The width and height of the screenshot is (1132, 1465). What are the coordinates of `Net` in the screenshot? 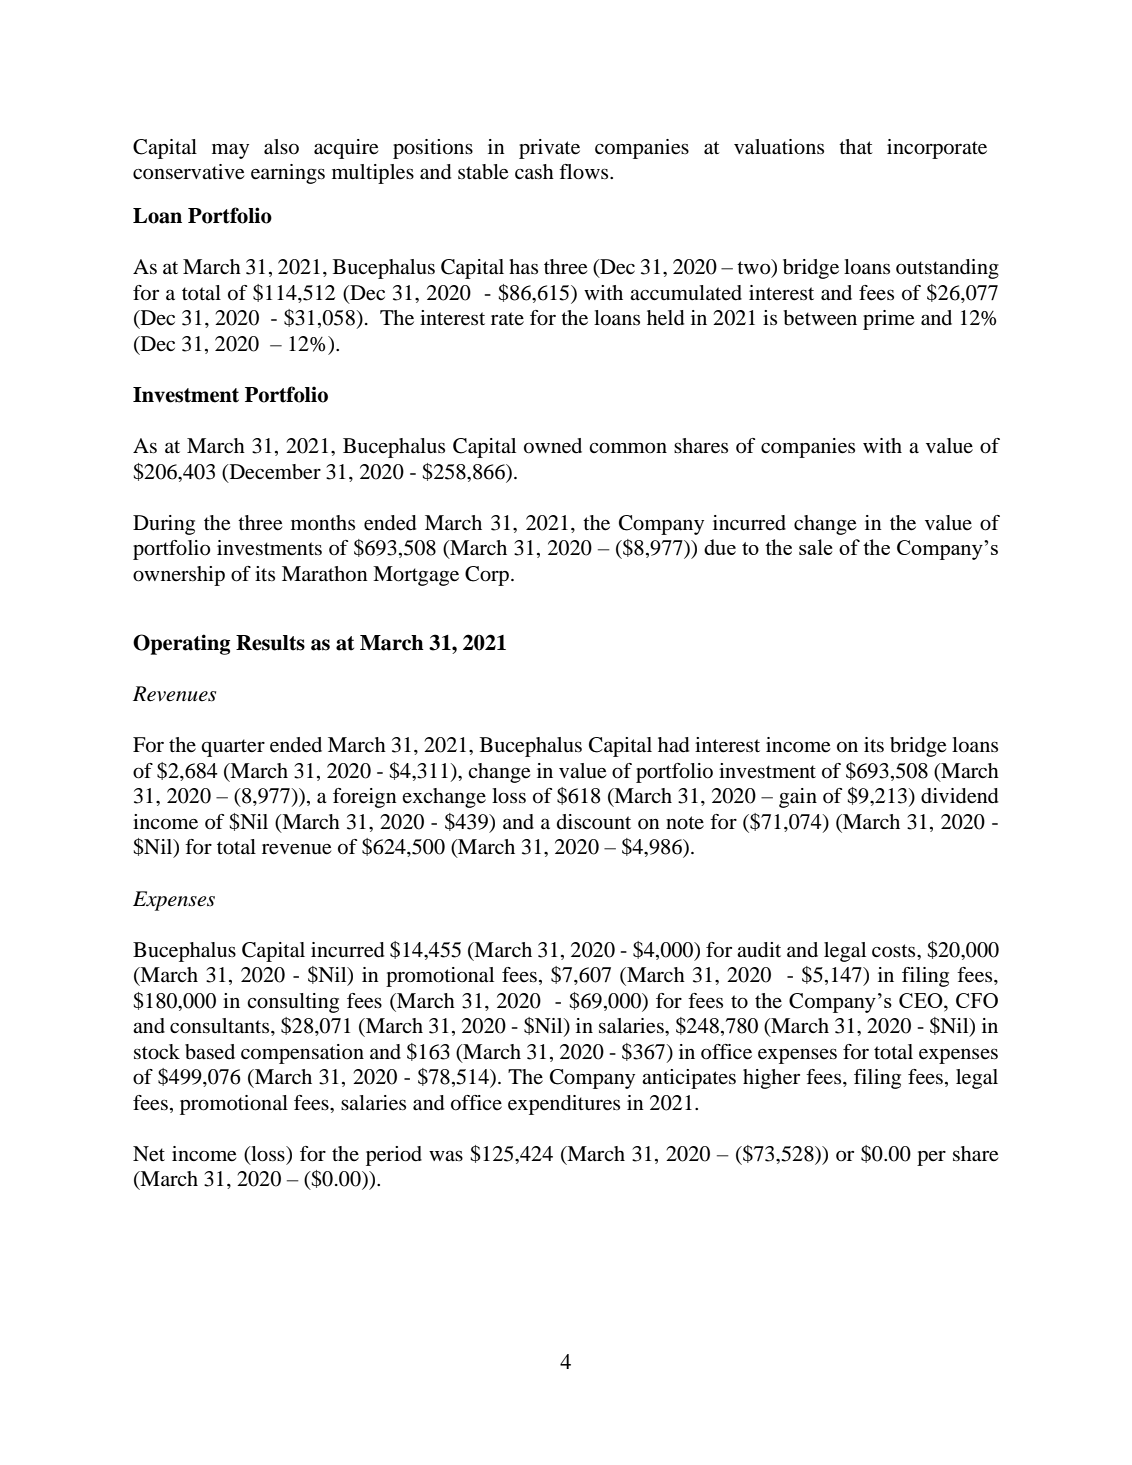 It's located at (149, 1154).
